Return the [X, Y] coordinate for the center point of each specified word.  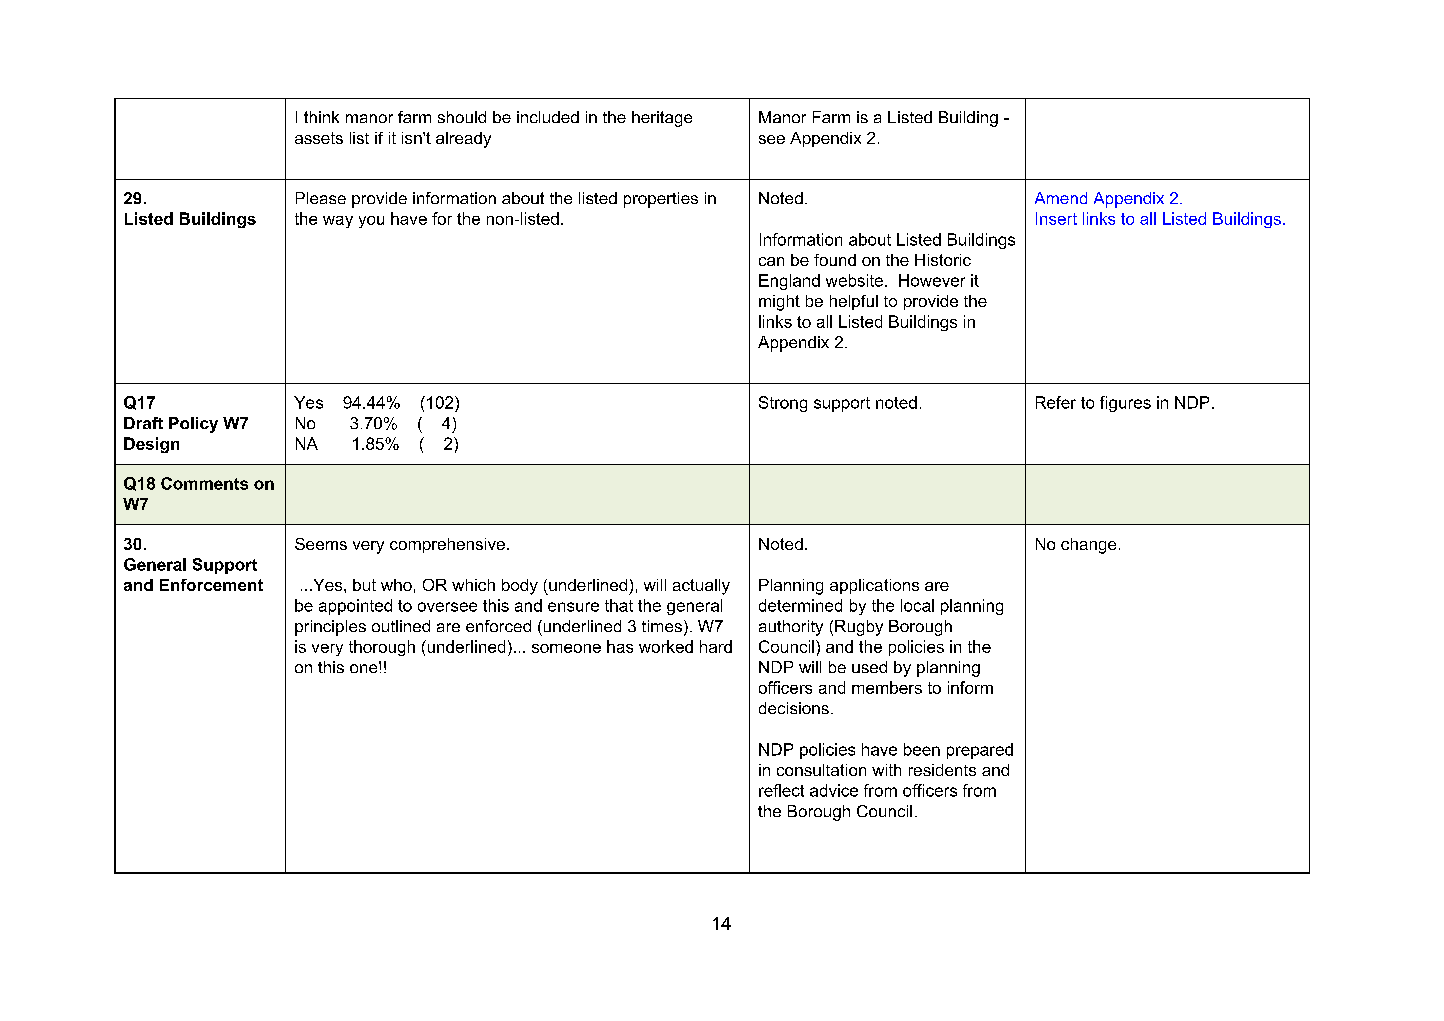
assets [319, 138]
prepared [980, 751]
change [1088, 546]
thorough [382, 648]
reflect [781, 790]
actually [701, 587]
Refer [1056, 402]
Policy [193, 425]
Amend [1061, 198]
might [779, 303]
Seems [321, 544]
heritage [662, 119]
